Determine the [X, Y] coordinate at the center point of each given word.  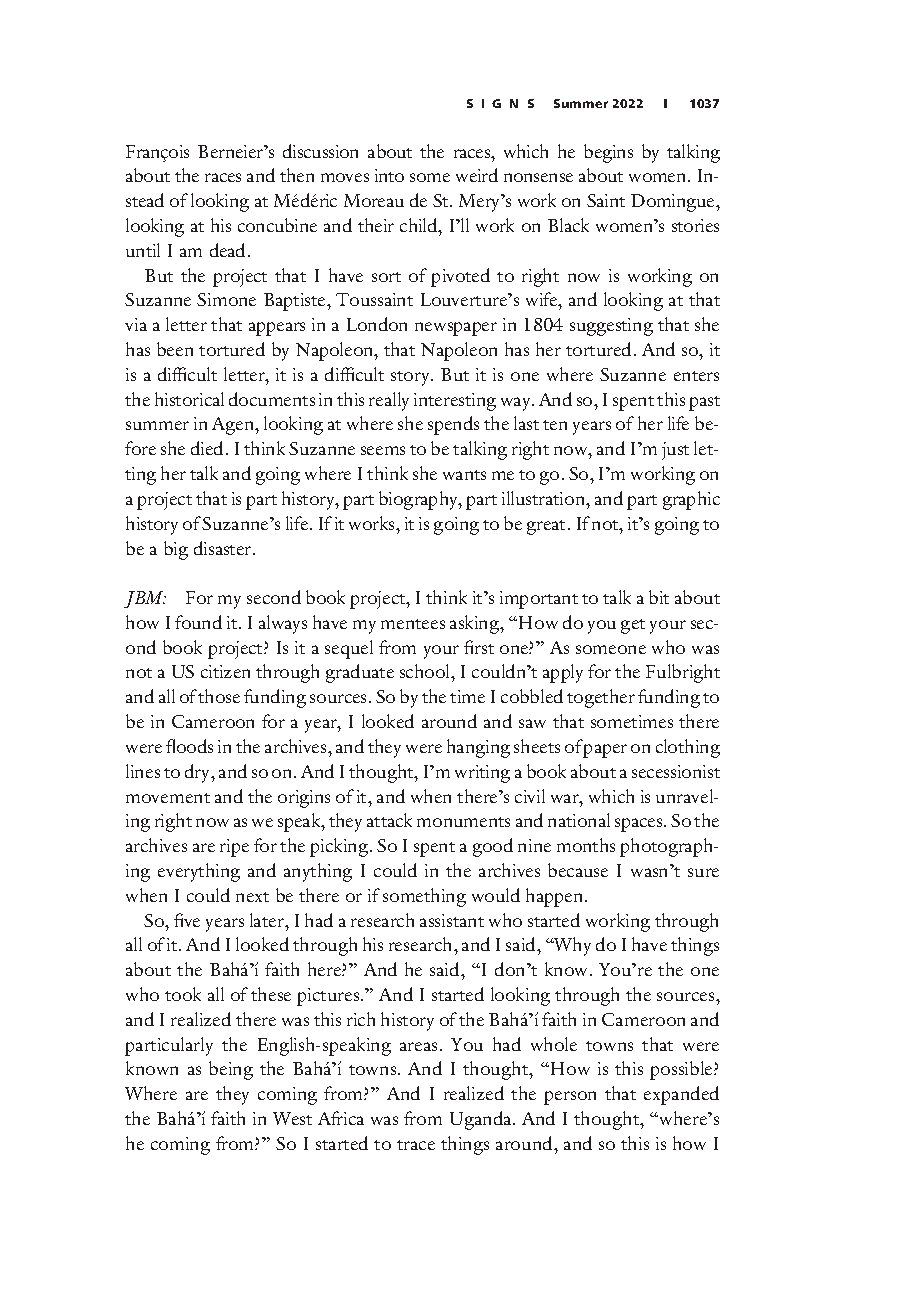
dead [229, 250]
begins [608, 153]
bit [659, 597]
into [389, 175]
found [198, 622]
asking [476, 624]
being [231, 1070]
